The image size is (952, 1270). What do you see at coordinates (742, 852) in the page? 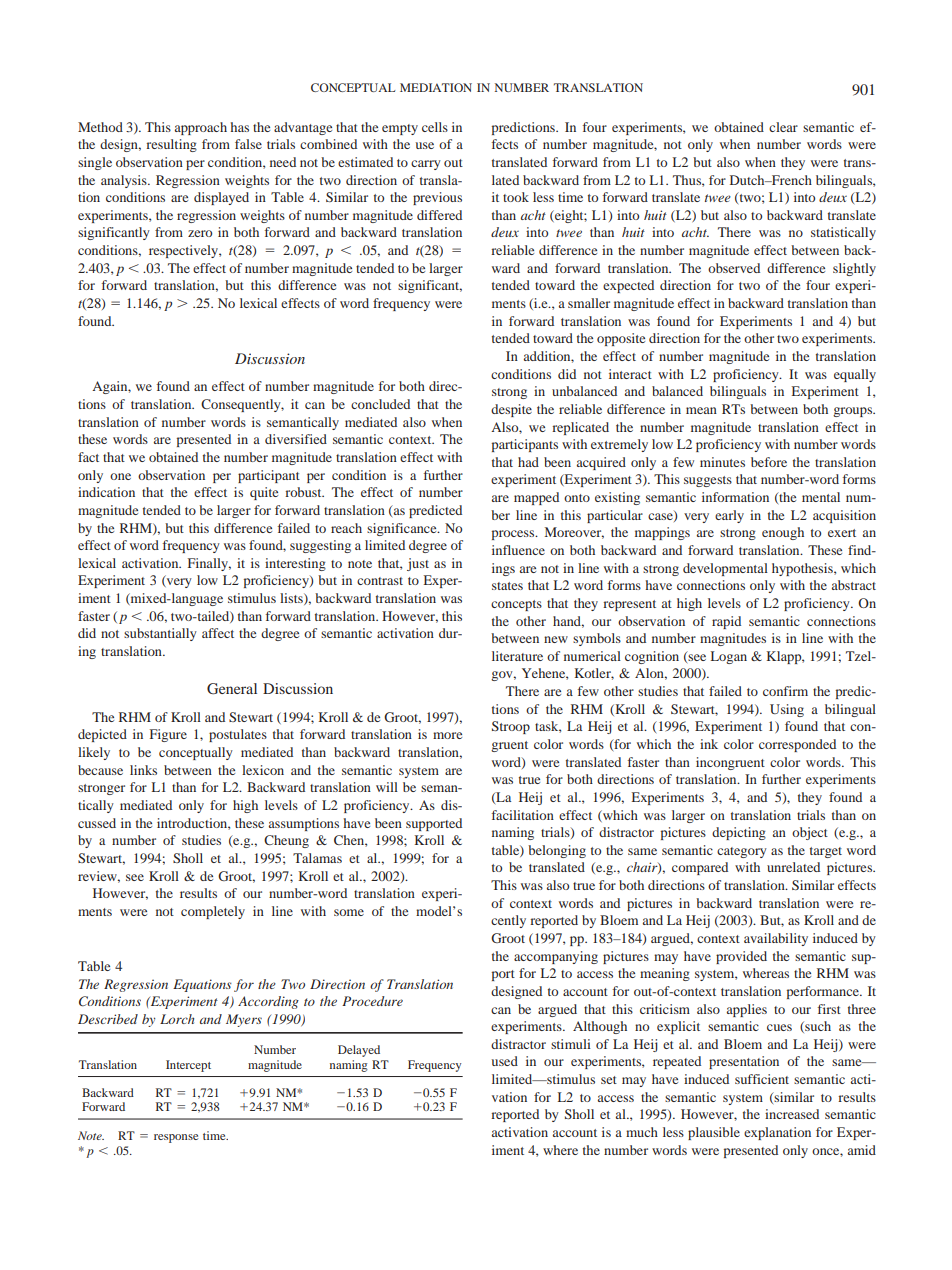
I see `category` at bounding box center [742, 852].
